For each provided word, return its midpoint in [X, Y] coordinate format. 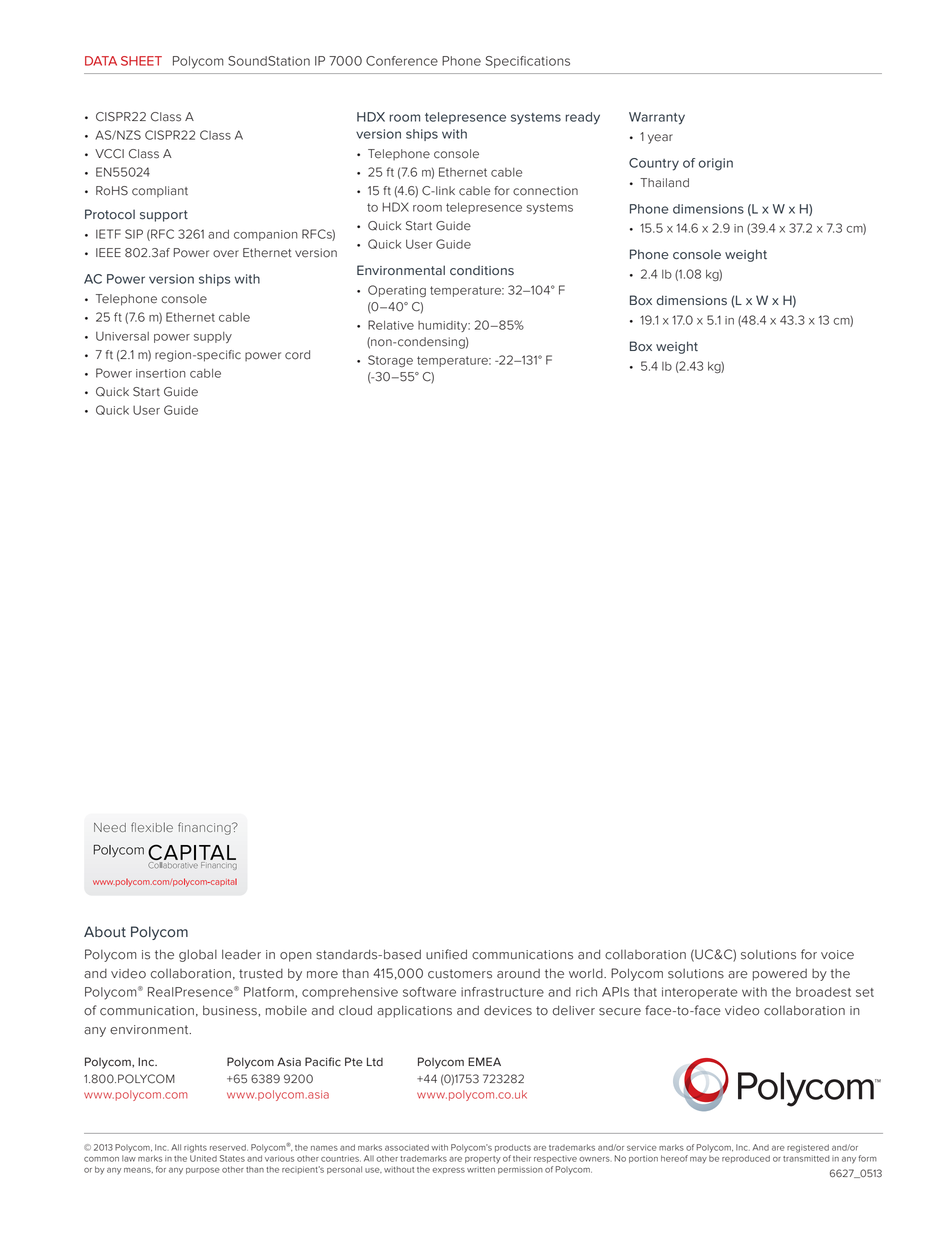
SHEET [141, 61]
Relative [391, 325]
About [105, 932]
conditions [482, 271]
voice [837, 955]
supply [213, 337]
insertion [161, 373]
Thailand [664, 183]
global [198, 955]
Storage [390, 361]
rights [195, 1148]
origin [716, 164]
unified [446, 954]
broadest [823, 992]
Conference [402, 61]
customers [460, 974]
